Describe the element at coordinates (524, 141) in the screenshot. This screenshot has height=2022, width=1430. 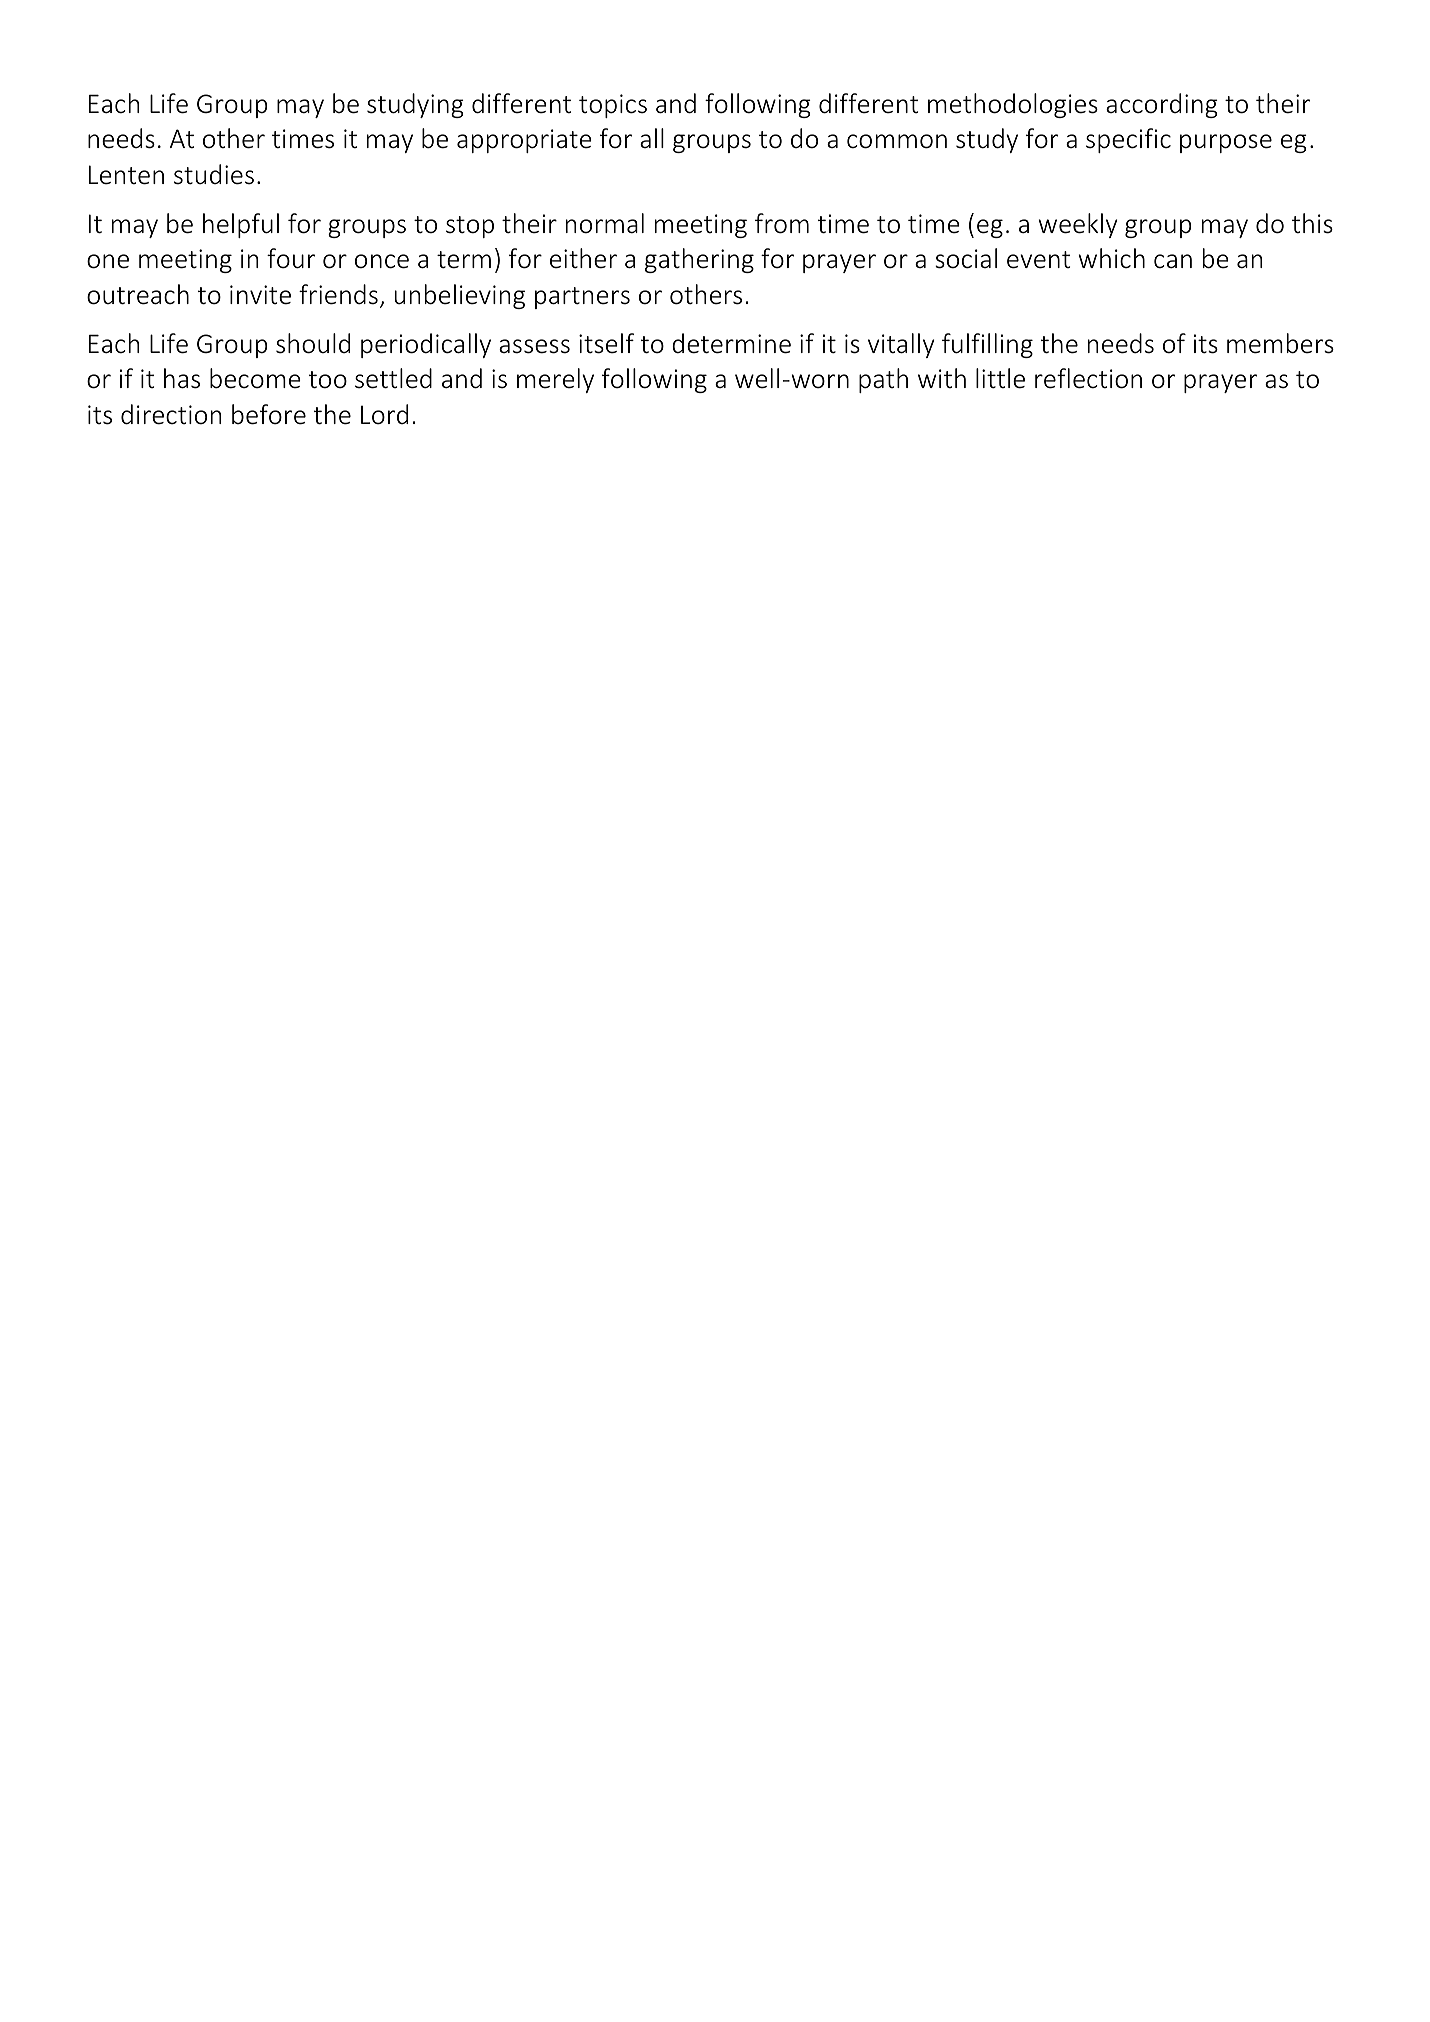
I see `appropriate` at that location.
